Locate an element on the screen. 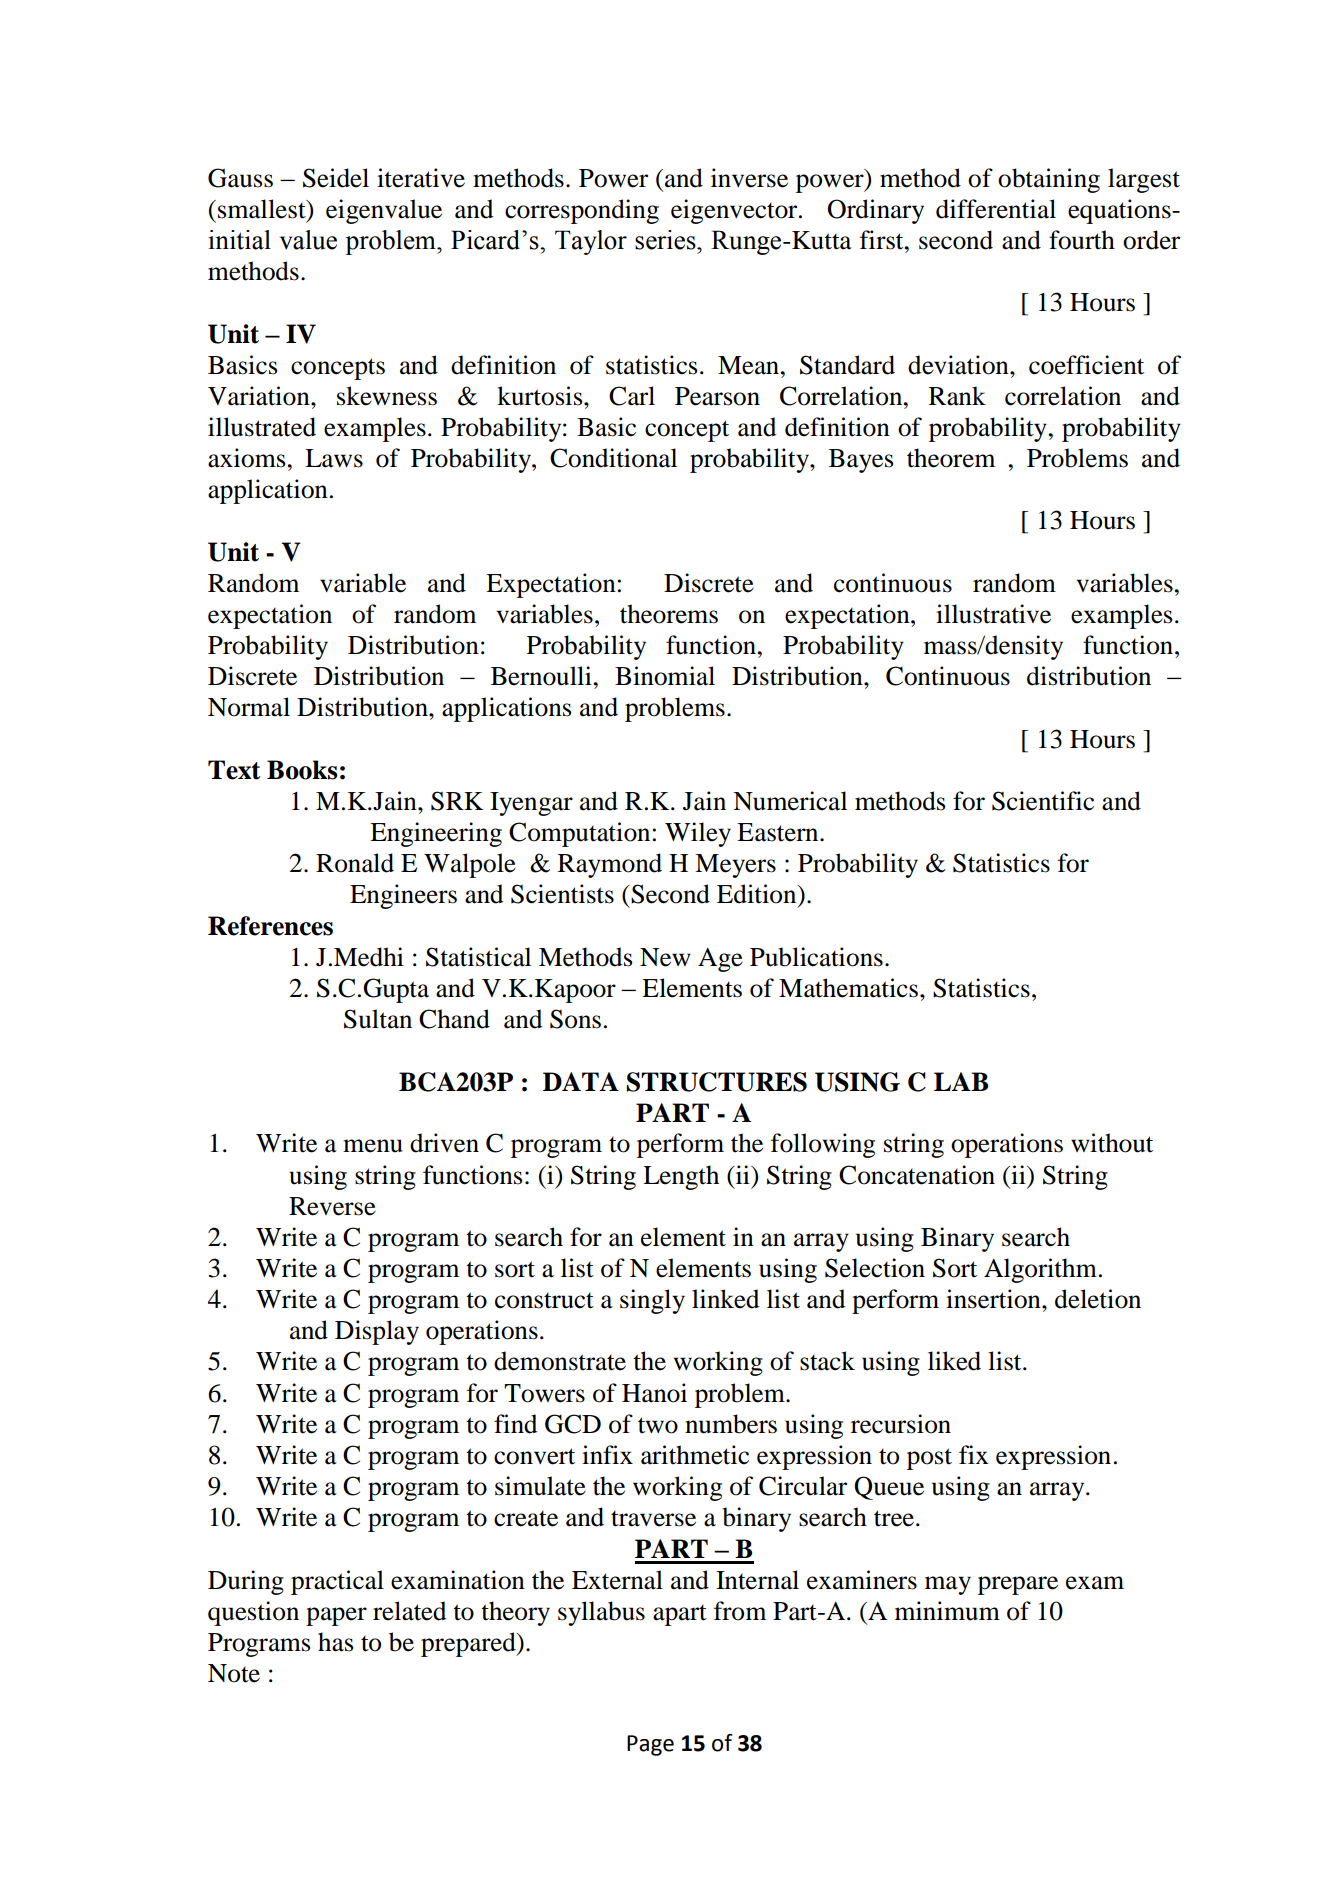 Image resolution: width=1343 pixels, height=1900 pixels. illustrative is located at coordinates (993, 614).
